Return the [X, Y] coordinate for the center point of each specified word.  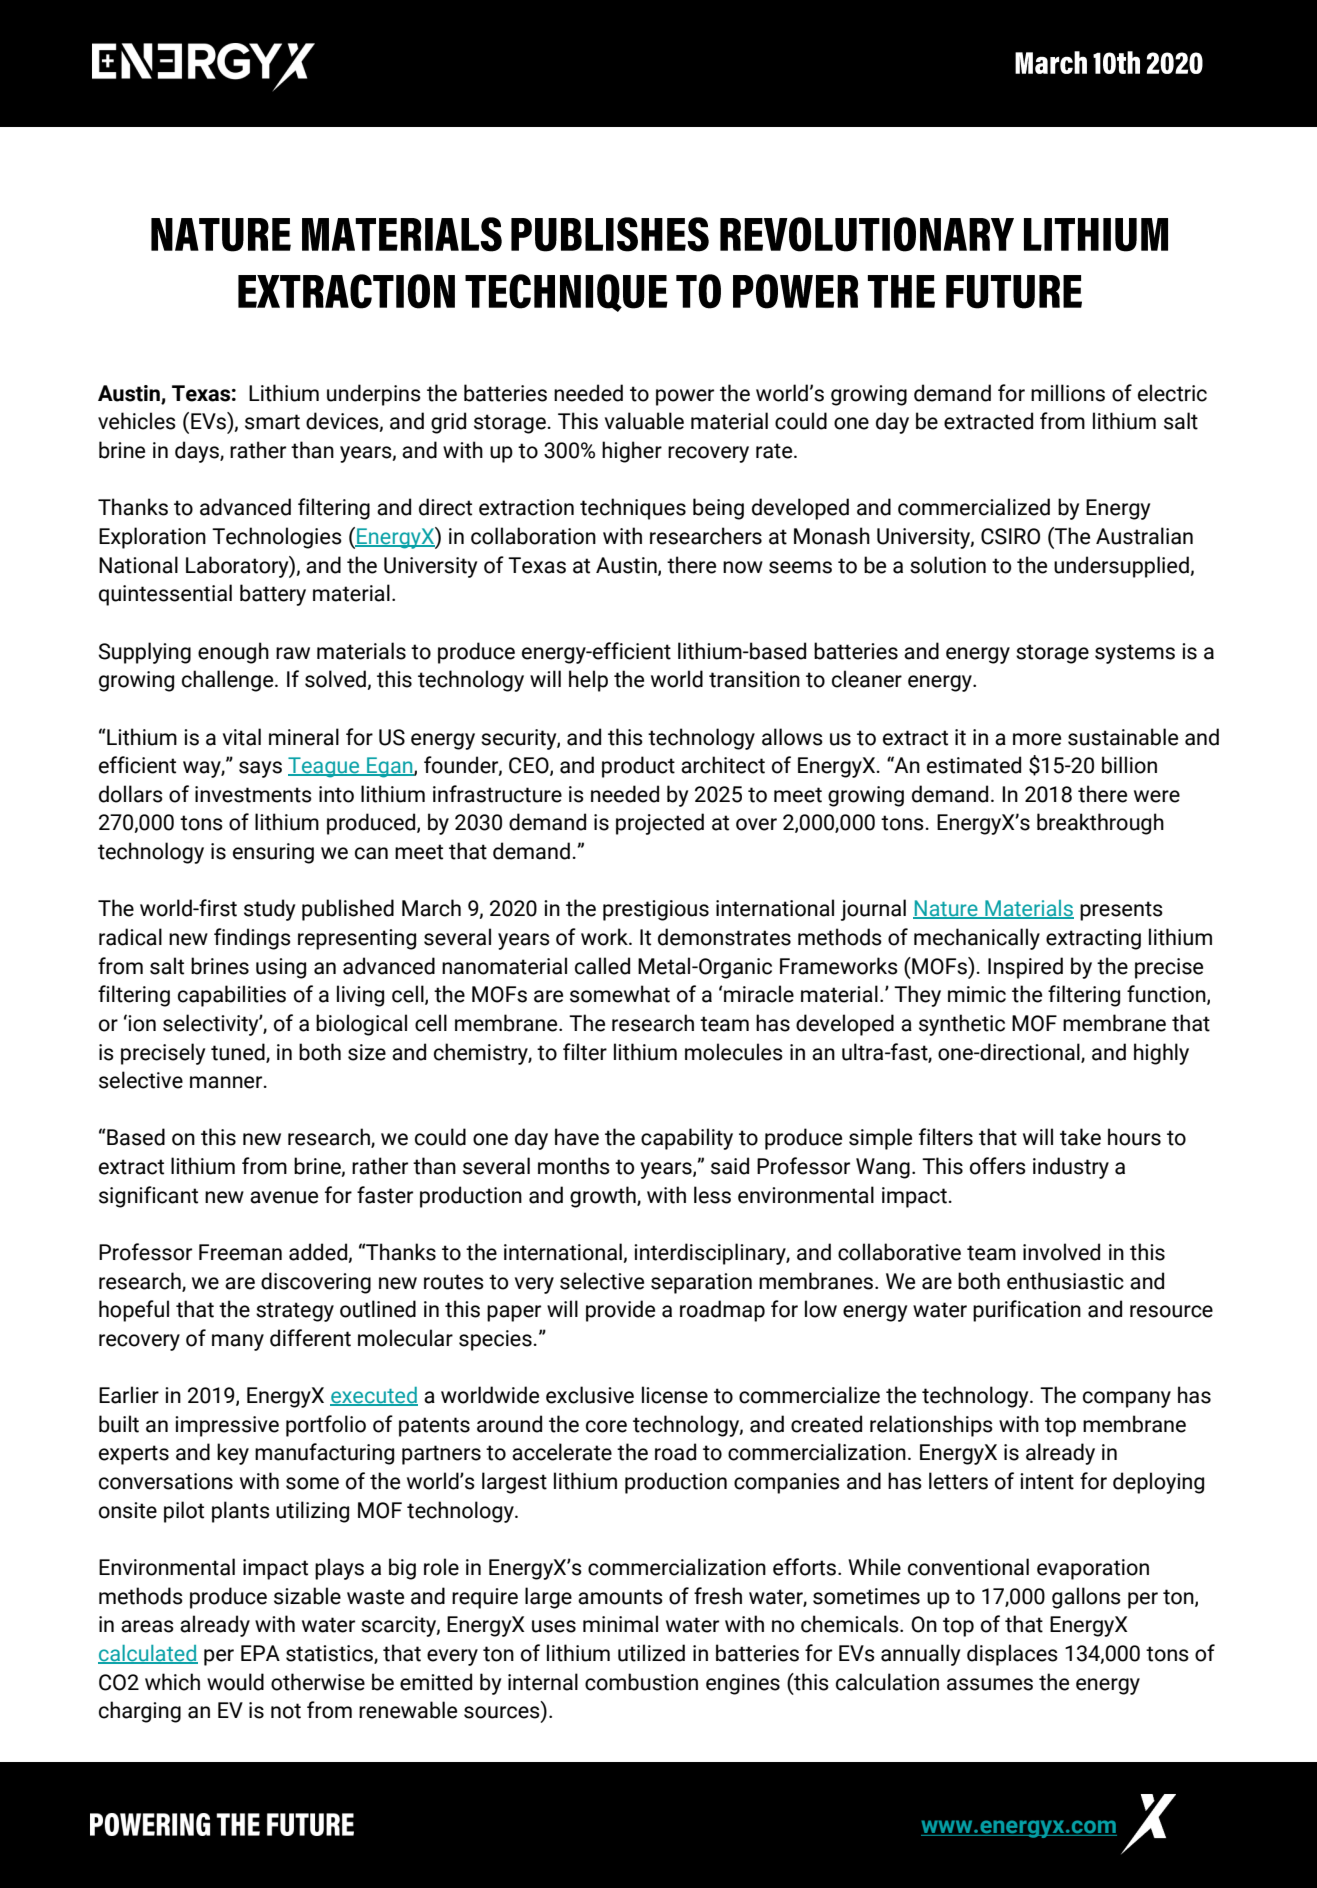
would [235, 1682]
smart [272, 422]
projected [660, 824]
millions [1068, 393]
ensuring [273, 853]
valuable [644, 421]
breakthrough [1100, 824]
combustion [641, 1682]
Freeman [240, 1252]
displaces [1012, 1655]
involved [1061, 1252]
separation [701, 1283]
